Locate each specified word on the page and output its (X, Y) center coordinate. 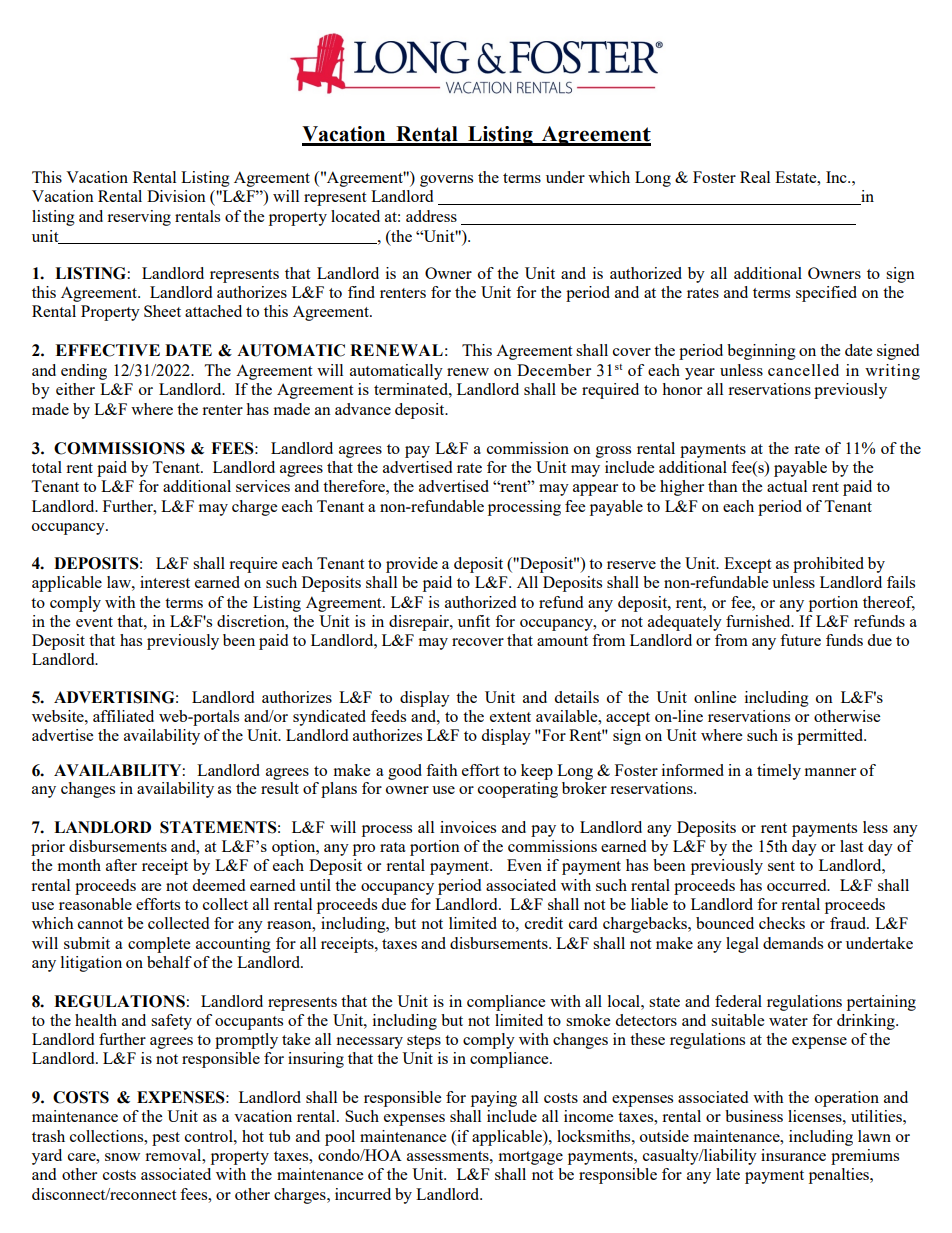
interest (165, 582)
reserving (139, 218)
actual (787, 486)
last (851, 846)
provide (412, 565)
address (431, 216)
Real (755, 177)
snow (122, 1157)
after (121, 865)
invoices (468, 827)
